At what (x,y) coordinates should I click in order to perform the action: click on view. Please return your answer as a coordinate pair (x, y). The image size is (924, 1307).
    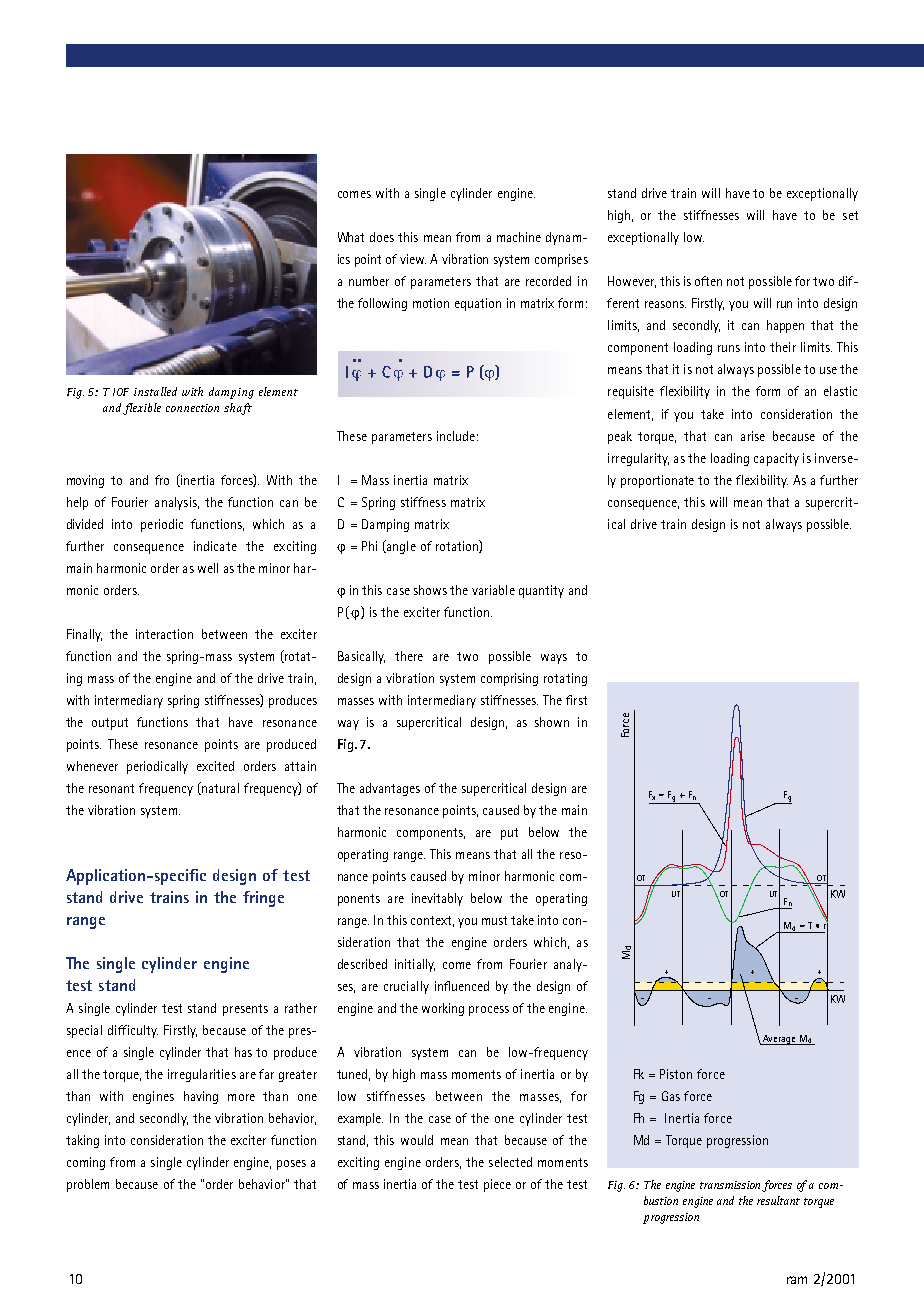
    Looking at the image, I should click on (413, 259).
